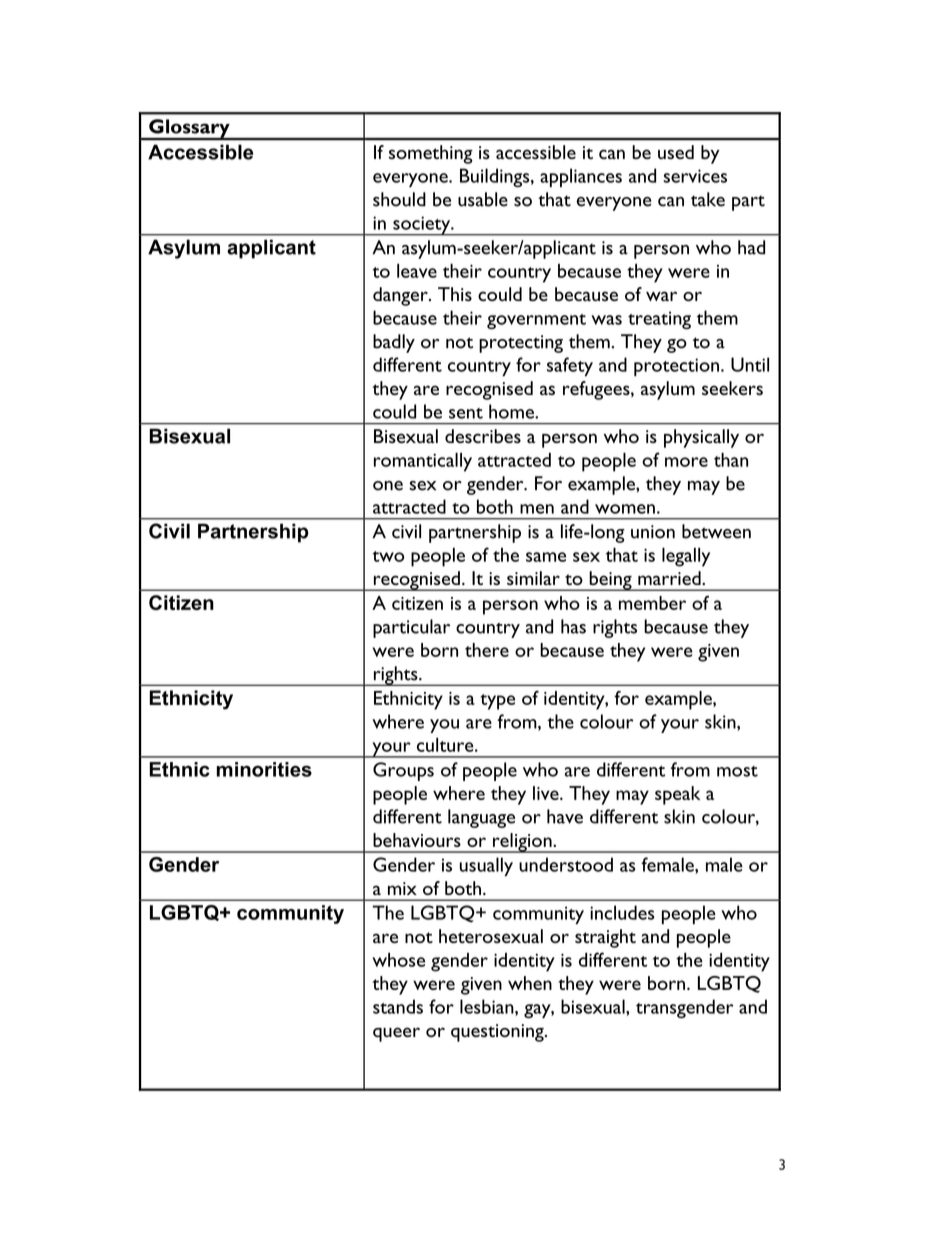 This screenshot has width=952, height=1233. I want to click on Glossary, so click(189, 129).
